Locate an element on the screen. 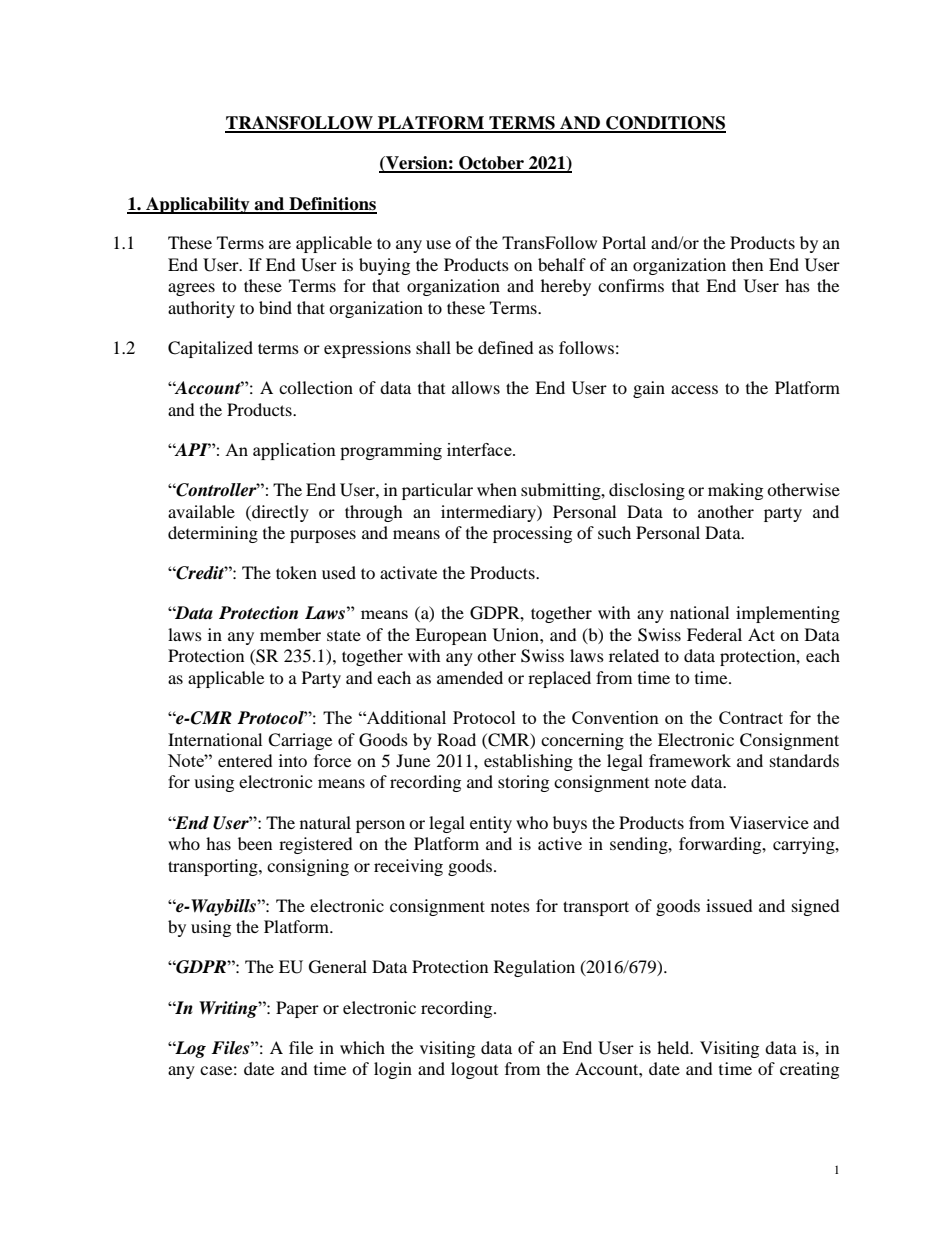 The width and height of the screenshot is (952, 1233). interface is located at coordinates (480, 449).
